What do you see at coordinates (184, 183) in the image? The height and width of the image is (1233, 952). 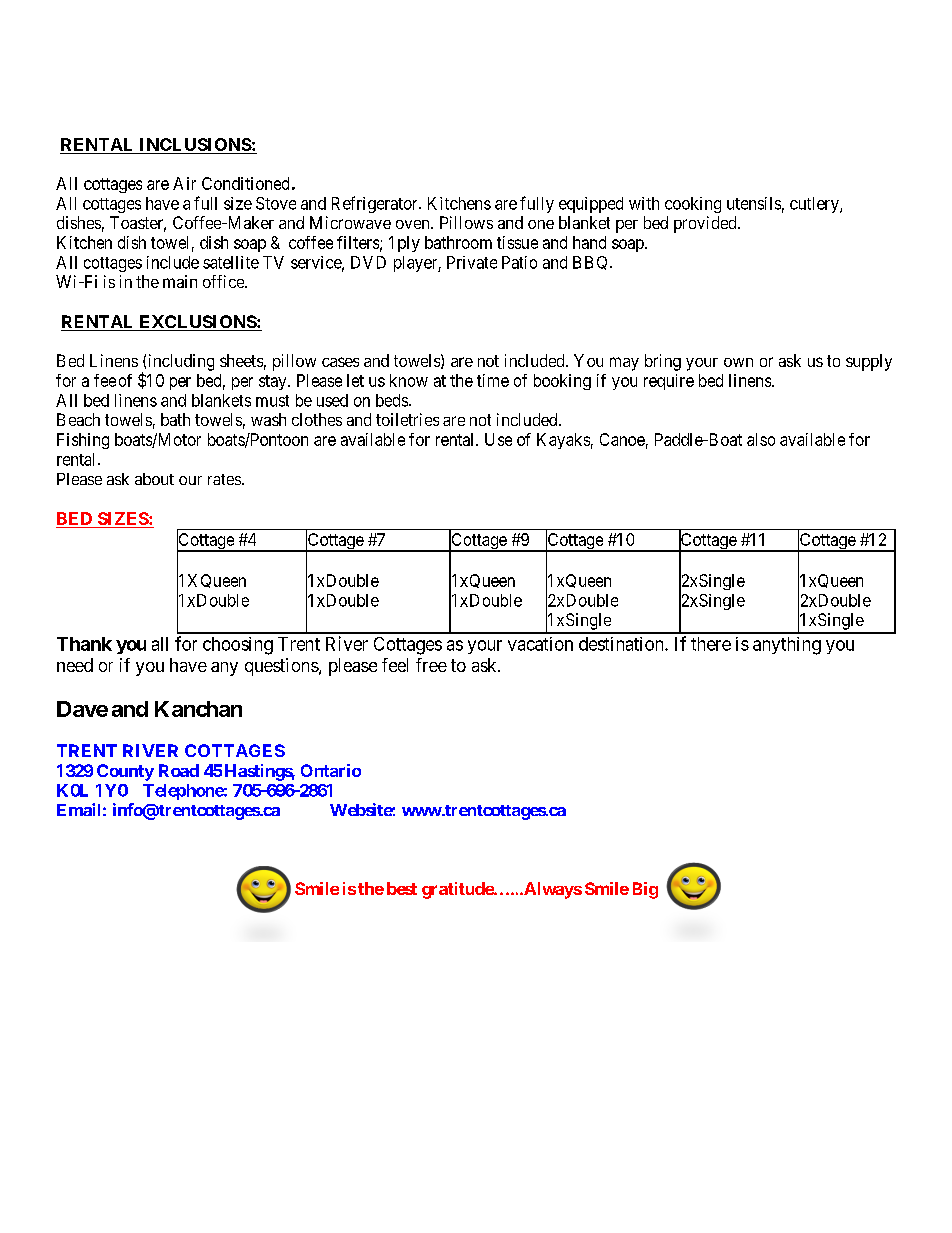 I see `Air` at bounding box center [184, 183].
